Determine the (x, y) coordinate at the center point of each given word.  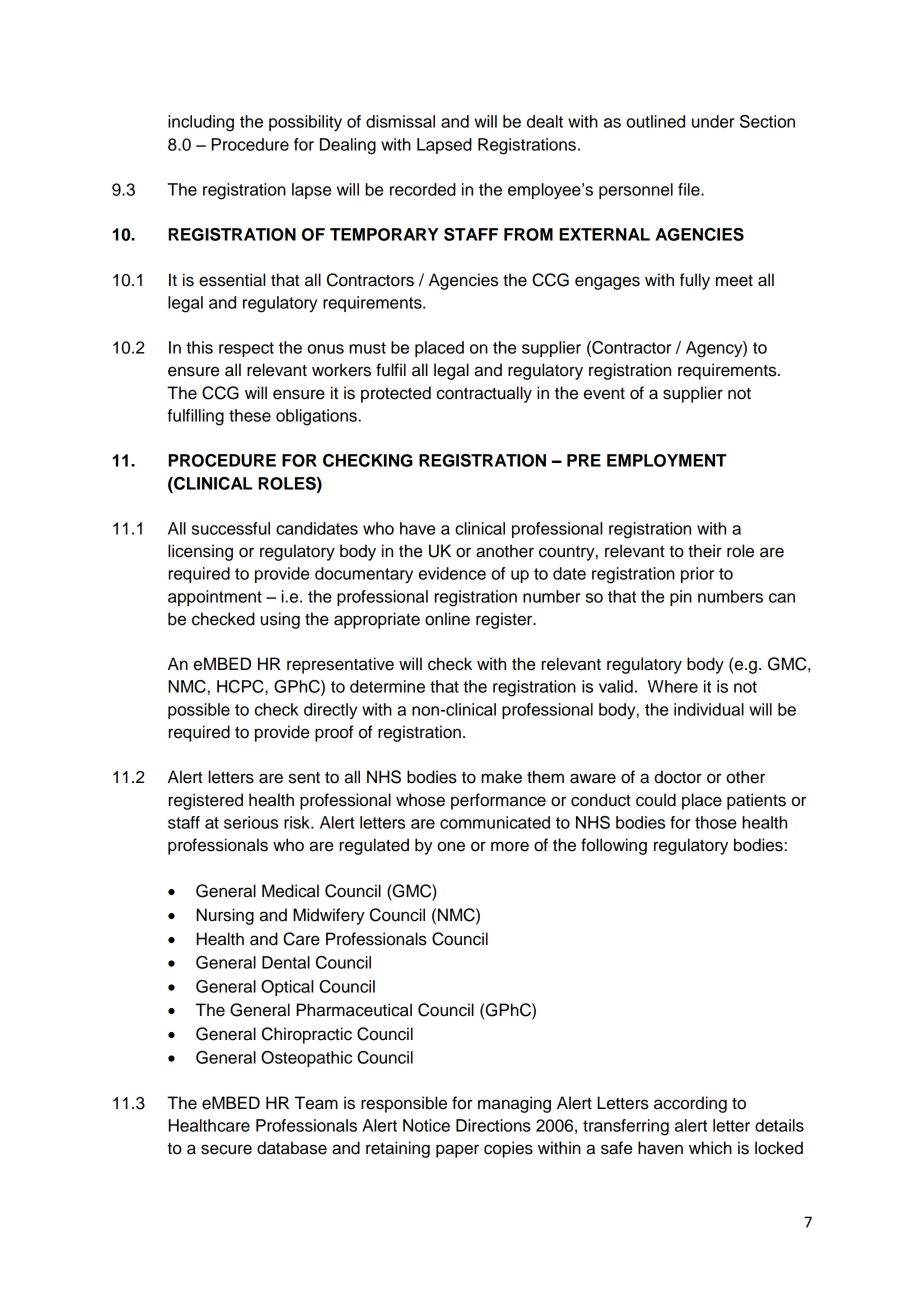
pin (681, 598)
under (713, 121)
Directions (493, 1125)
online (447, 619)
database (292, 1148)
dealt (545, 121)
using (280, 620)
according (690, 1104)
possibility (305, 123)
